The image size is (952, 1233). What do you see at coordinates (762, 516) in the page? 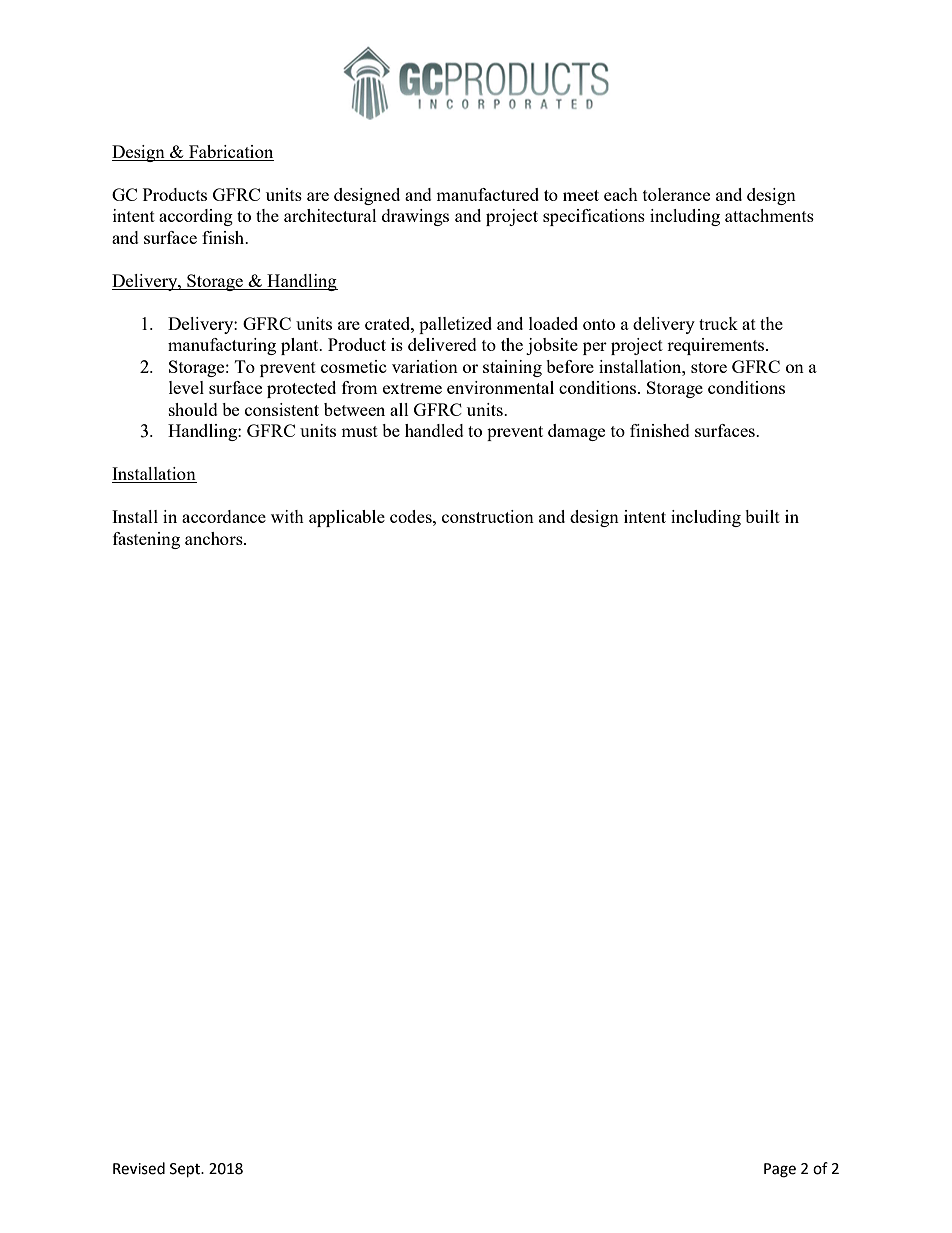
I see `built` at bounding box center [762, 516].
